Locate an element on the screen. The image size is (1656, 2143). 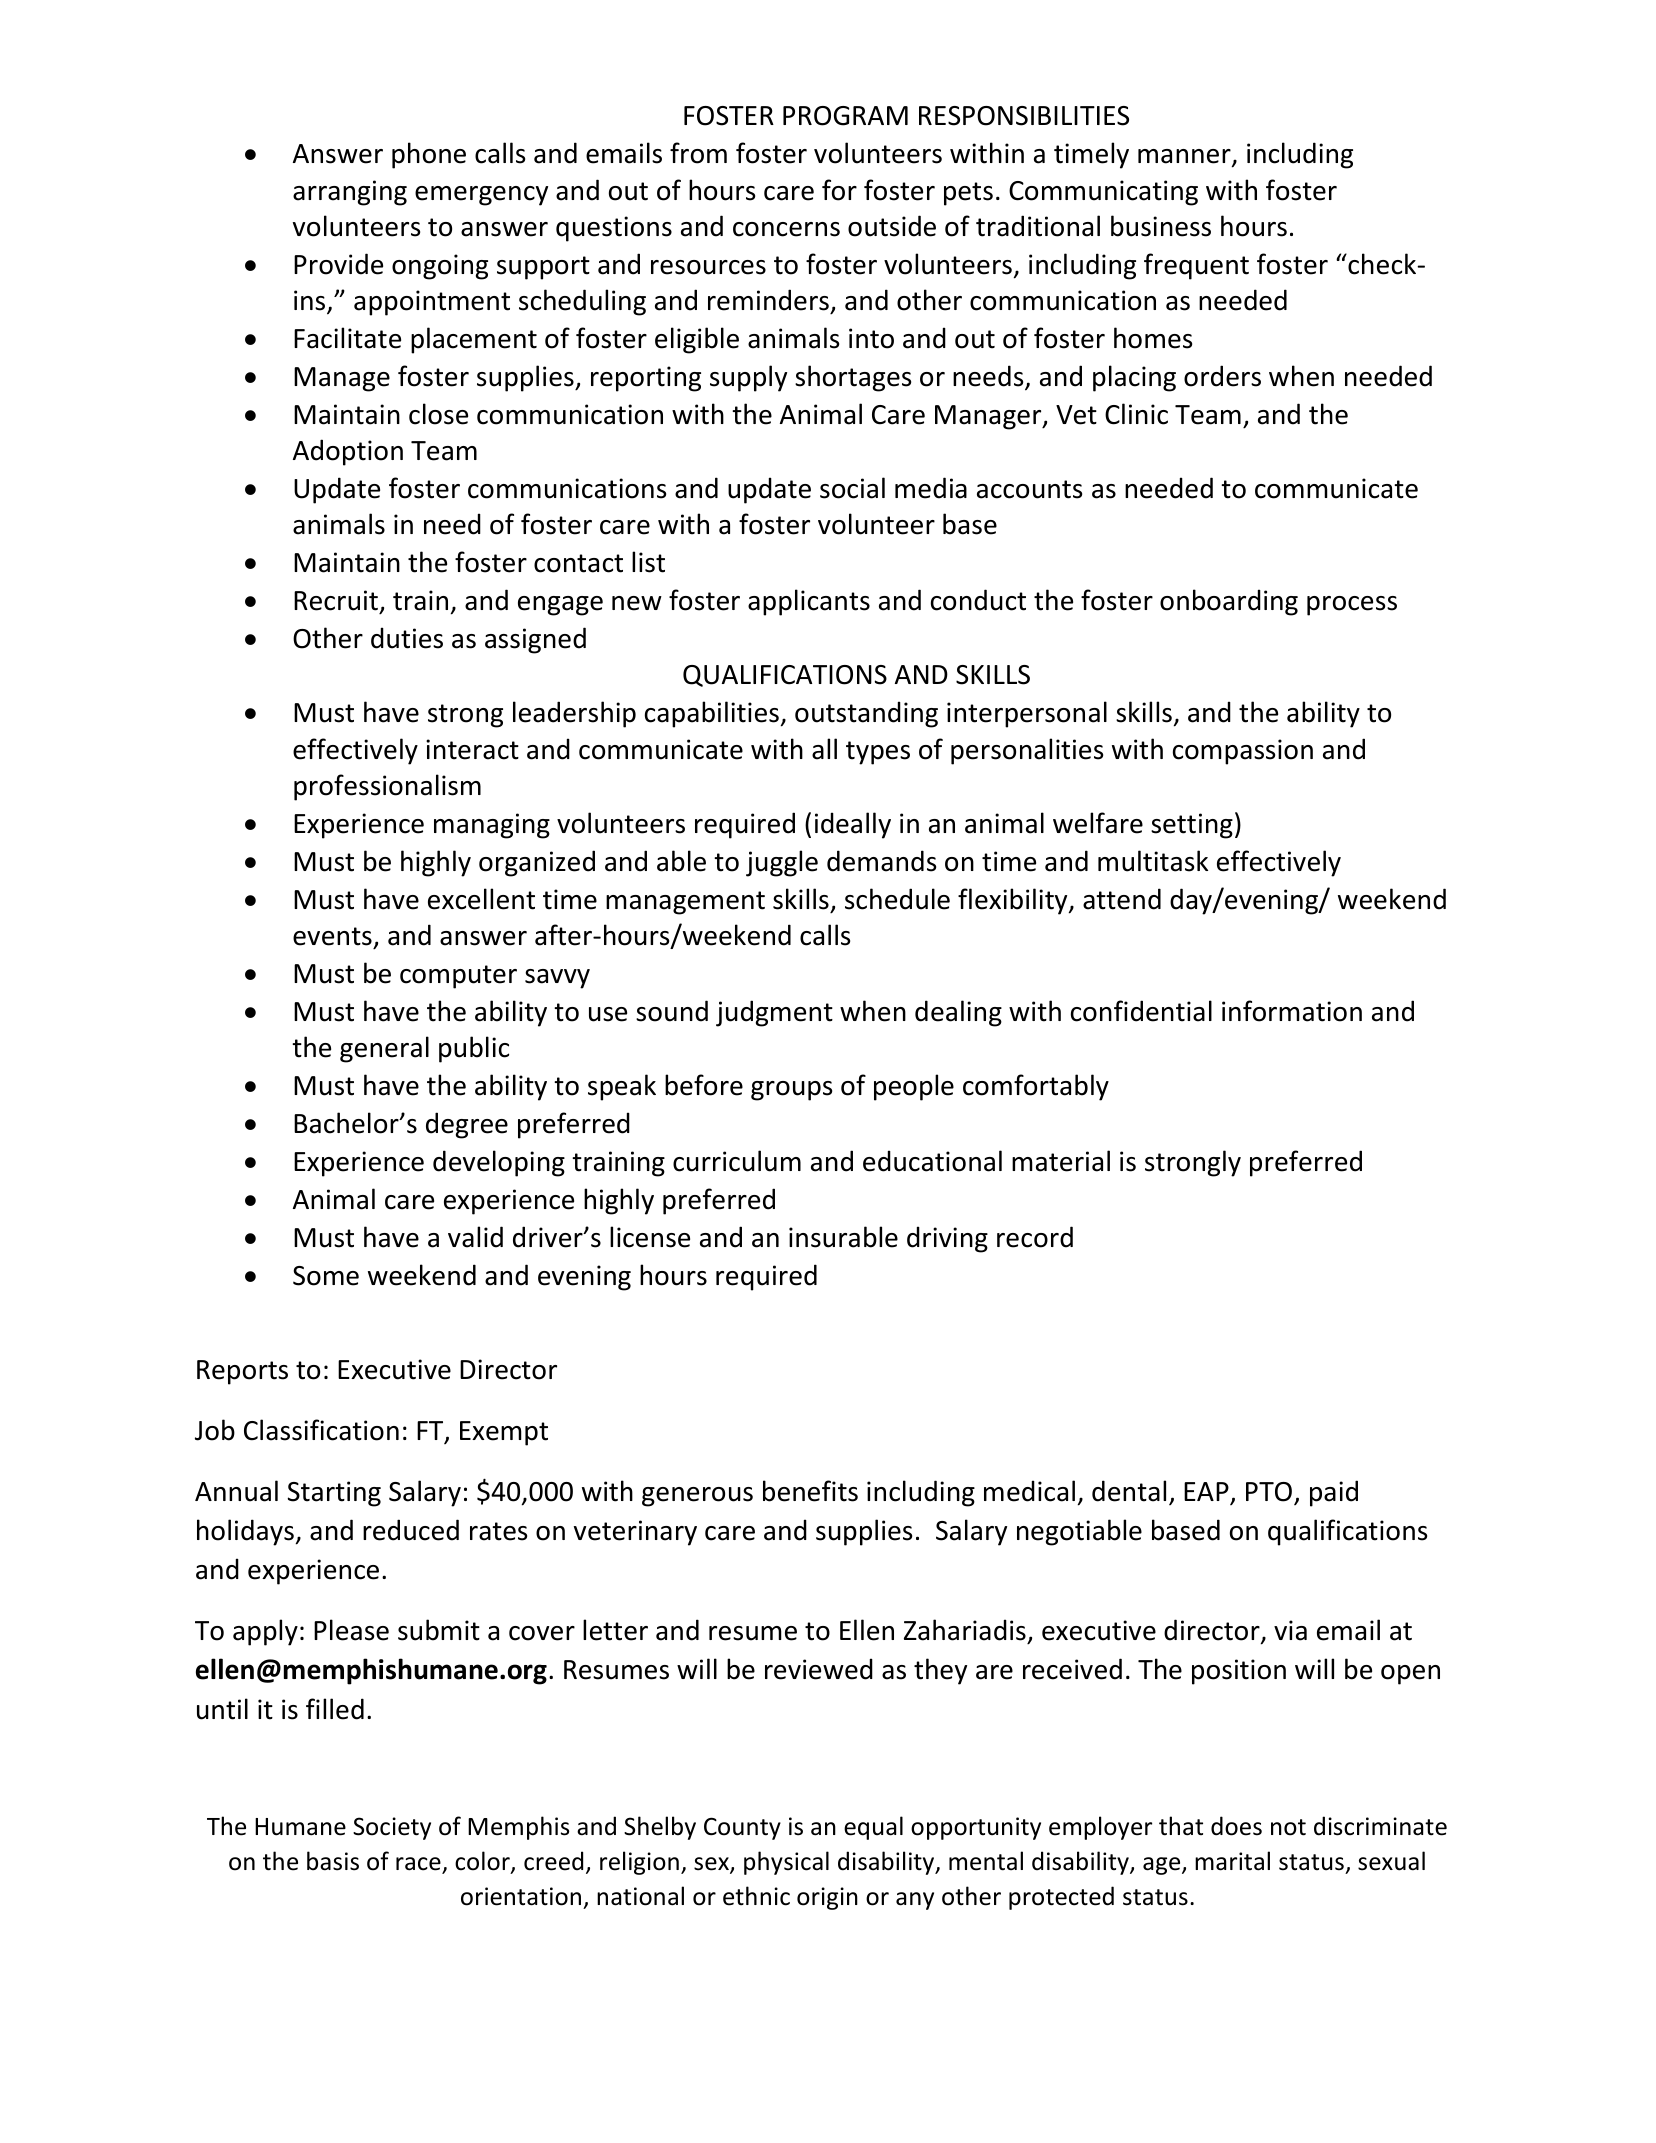
physical is located at coordinates (786, 1863).
